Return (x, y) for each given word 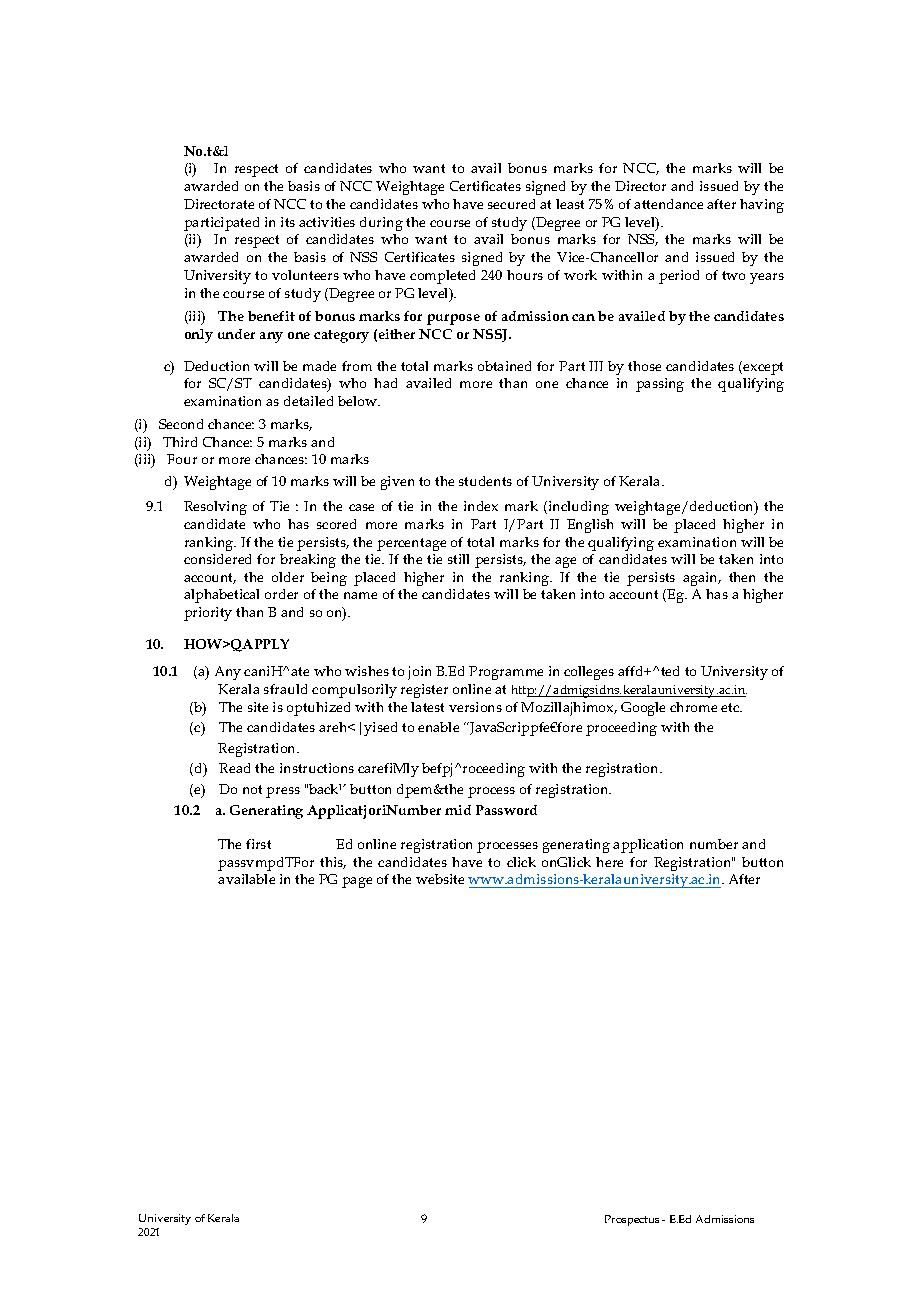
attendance (668, 204)
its (288, 222)
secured (511, 204)
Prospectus (632, 1220)
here (609, 862)
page (357, 882)
